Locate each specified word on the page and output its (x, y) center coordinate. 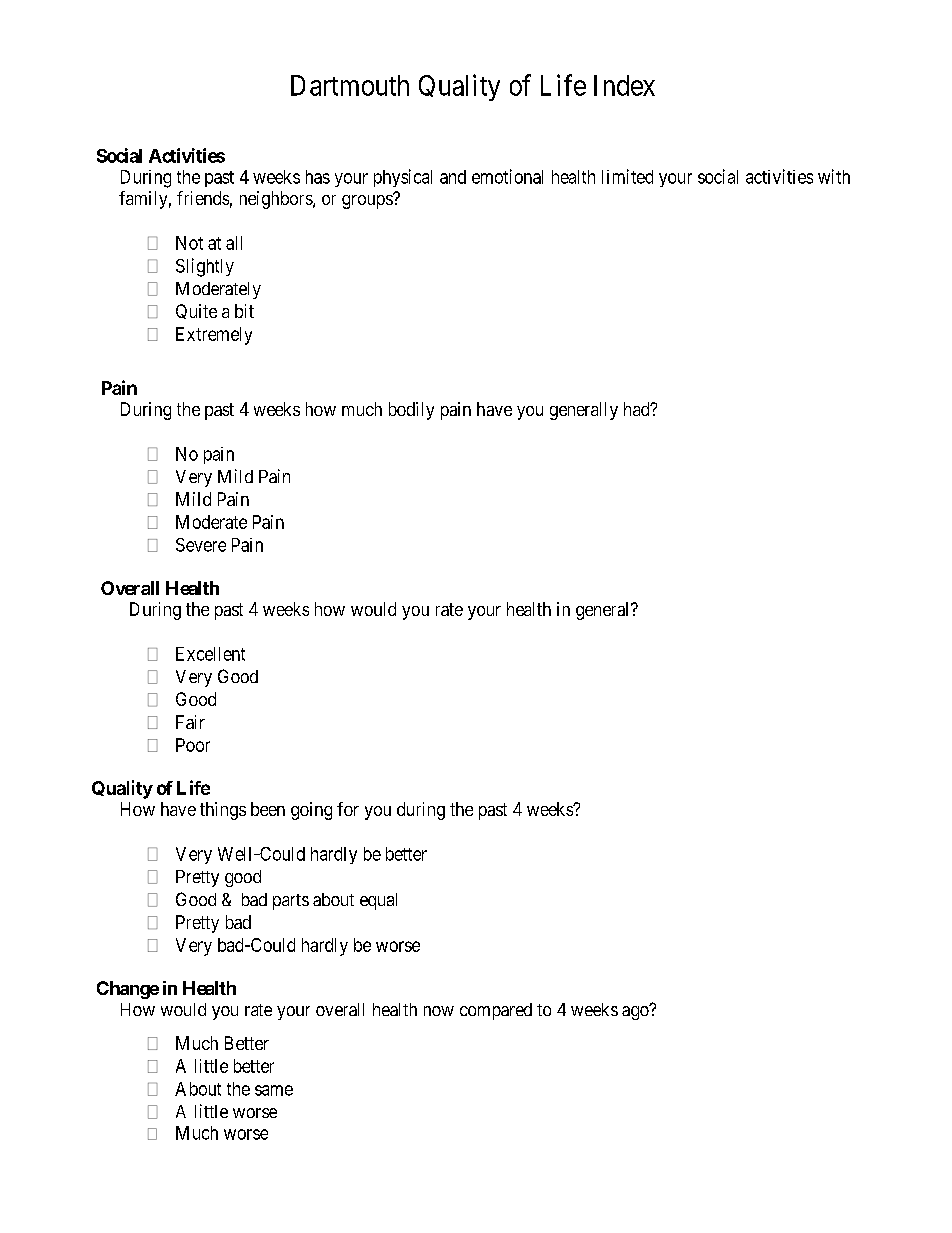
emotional (507, 176)
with (834, 176)
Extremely (214, 336)
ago (636, 1012)
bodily (411, 411)
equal (378, 901)
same (274, 1090)
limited (627, 176)
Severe (201, 545)
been (268, 809)
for (348, 809)
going (311, 811)
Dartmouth (350, 85)
